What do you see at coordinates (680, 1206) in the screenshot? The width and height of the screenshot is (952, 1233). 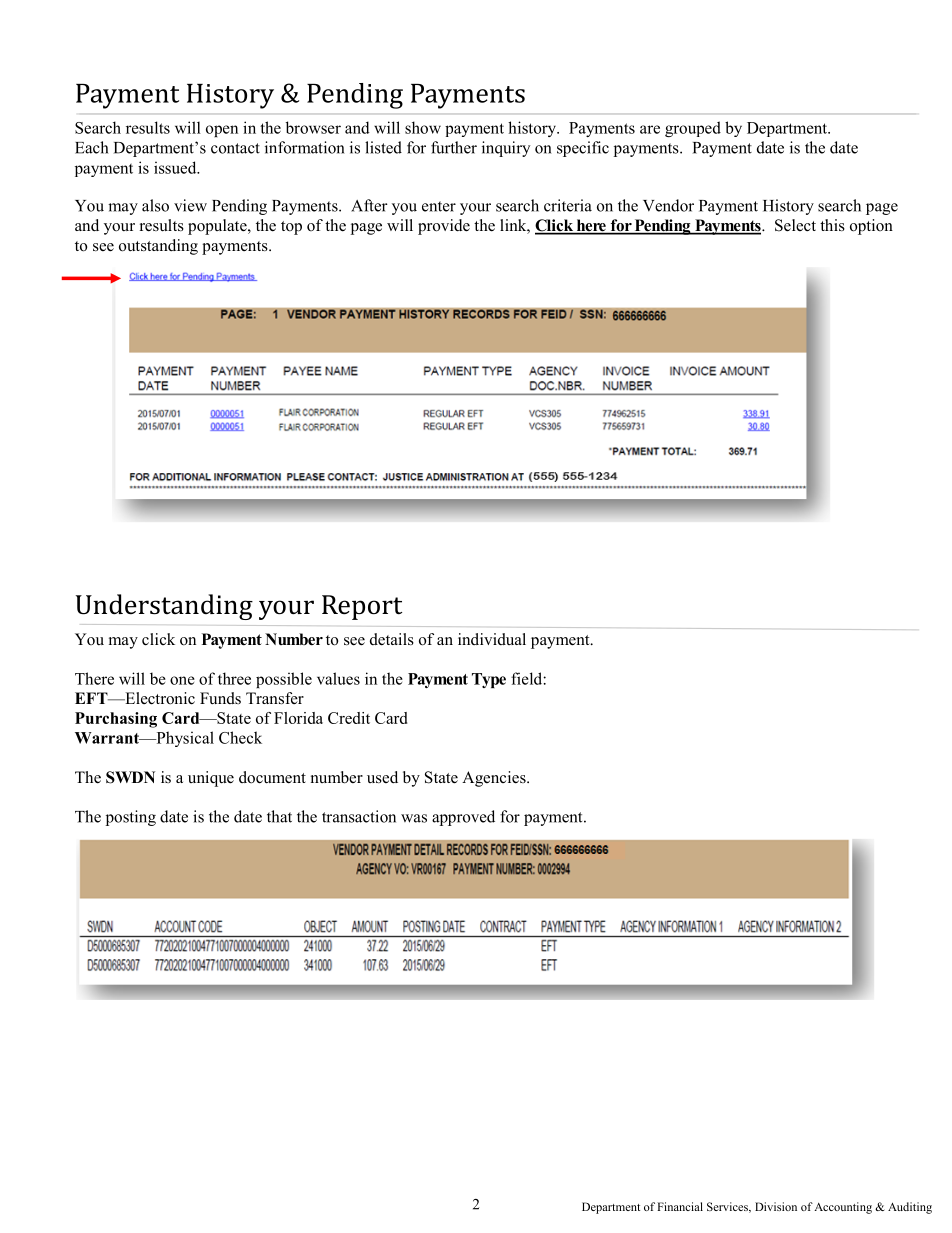 I see `Financial` at bounding box center [680, 1206].
